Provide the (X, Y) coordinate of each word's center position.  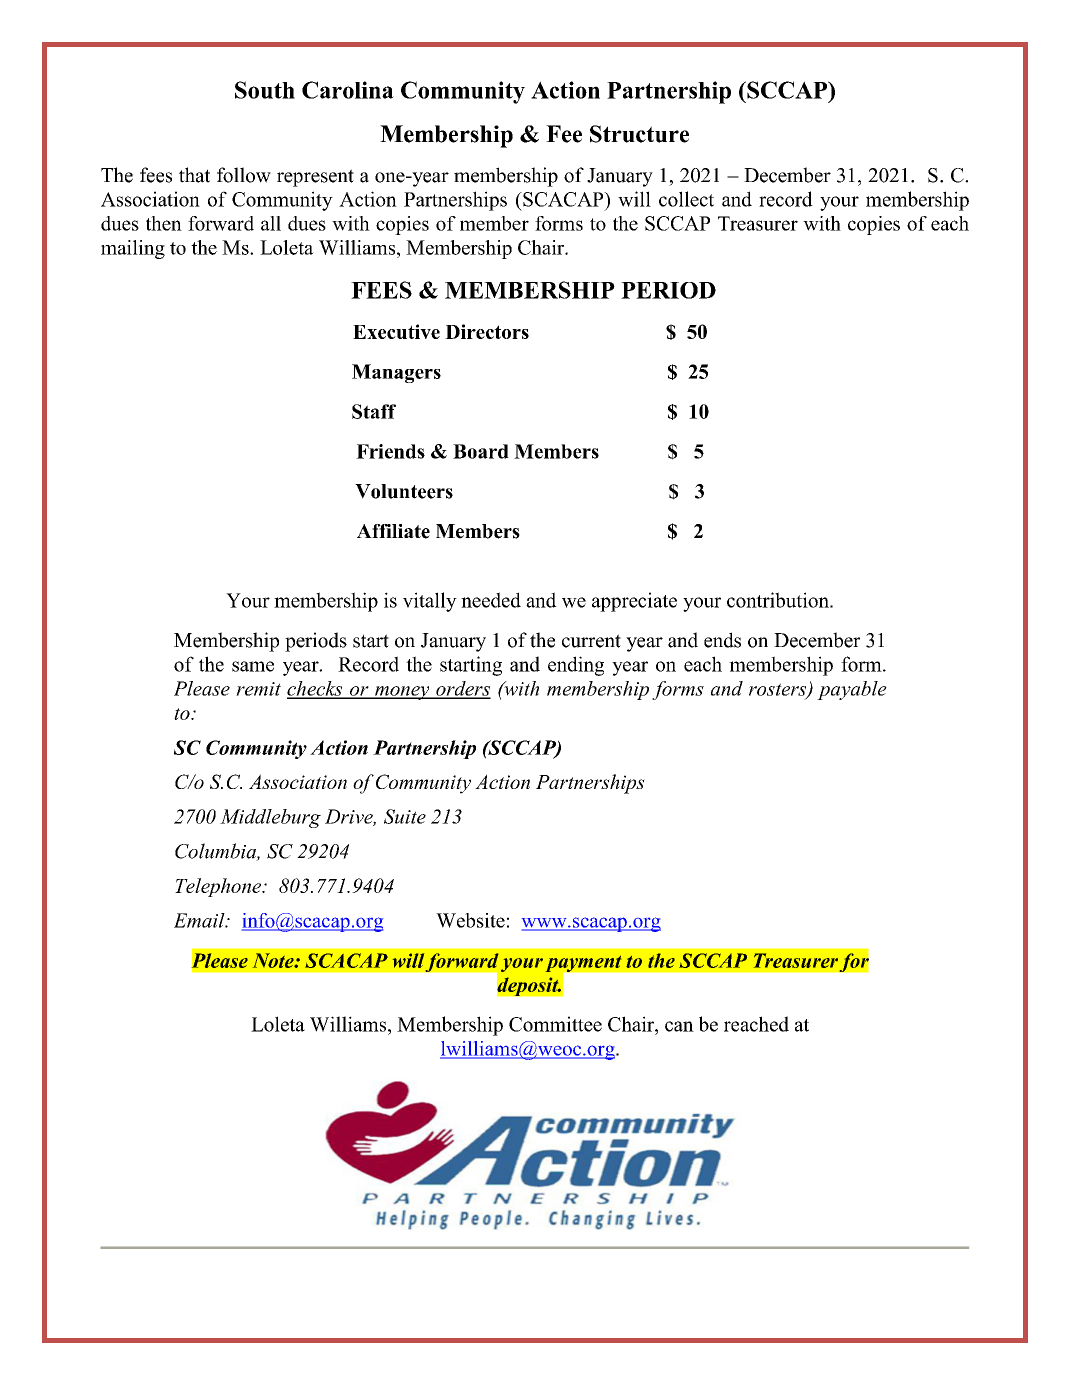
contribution (779, 600)
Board (481, 451)
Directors (487, 331)
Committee (555, 1024)
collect (686, 199)
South (265, 90)
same (253, 666)
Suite (405, 816)
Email (200, 920)
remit (258, 689)
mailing (133, 249)
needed (491, 600)
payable (852, 690)
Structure (639, 134)
